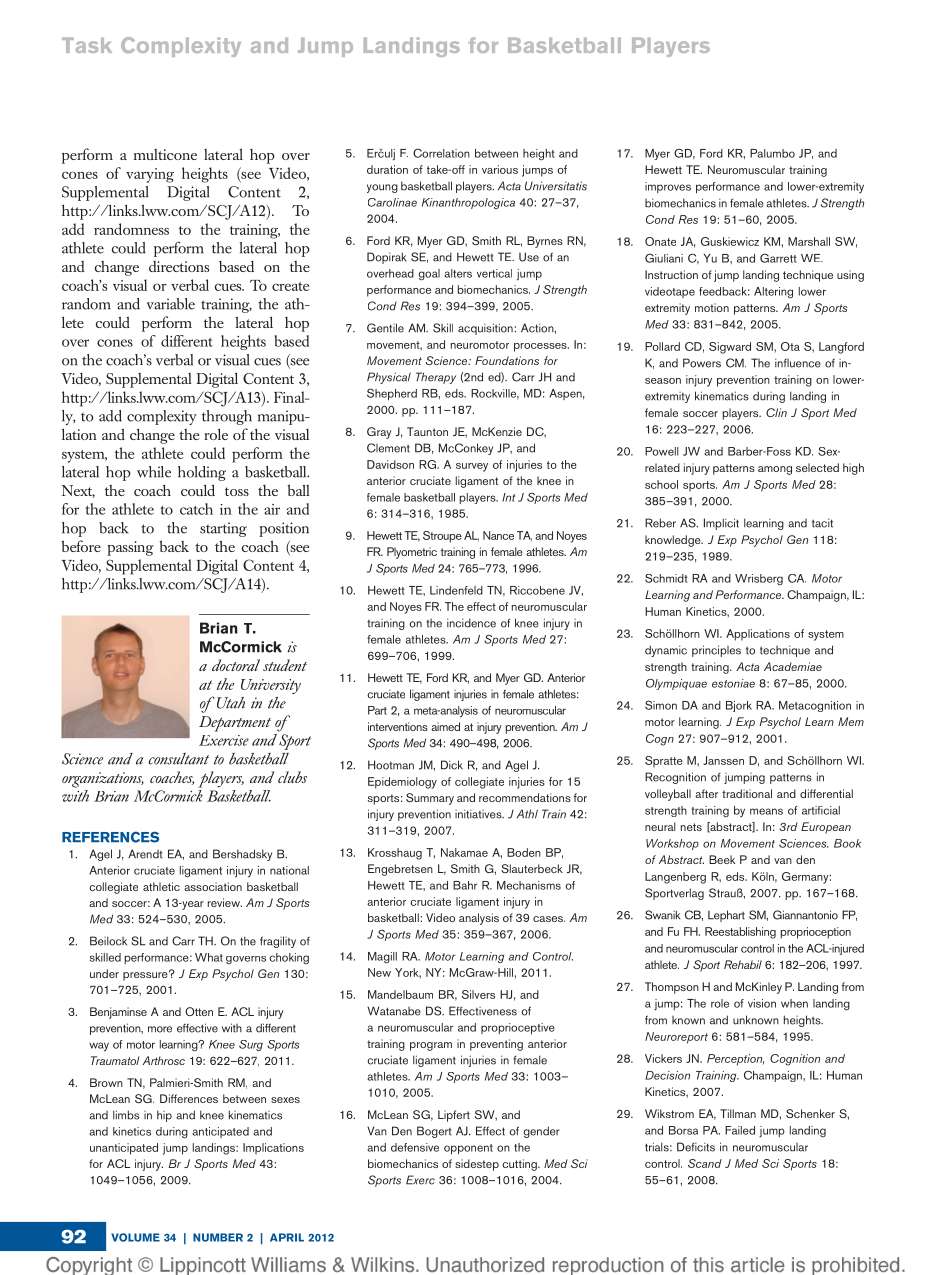 The image size is (952, 1275). I want to click on Task, so click(87, 45).
